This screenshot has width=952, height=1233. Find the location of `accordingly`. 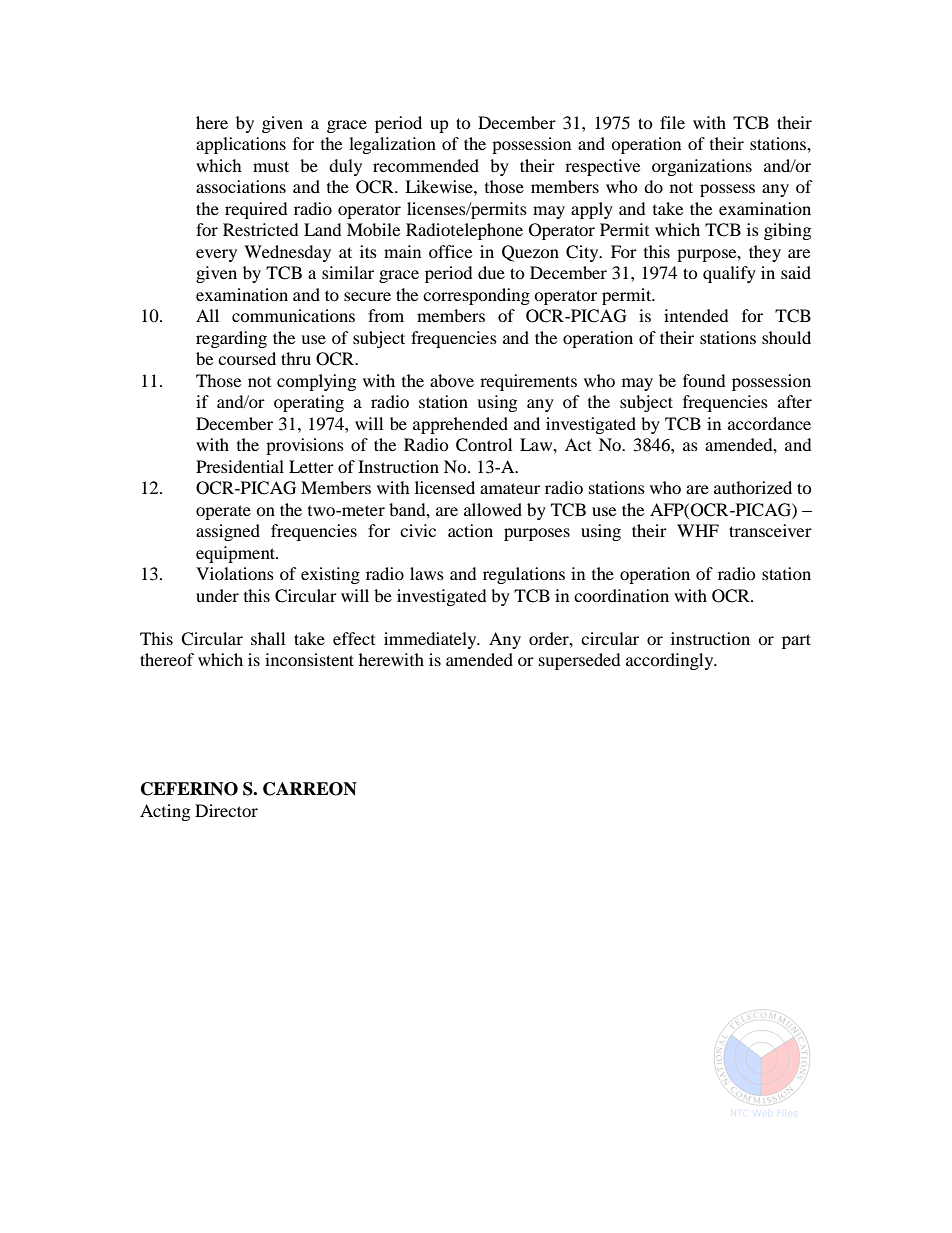

accordingly is located at coordinates (671, 661).
